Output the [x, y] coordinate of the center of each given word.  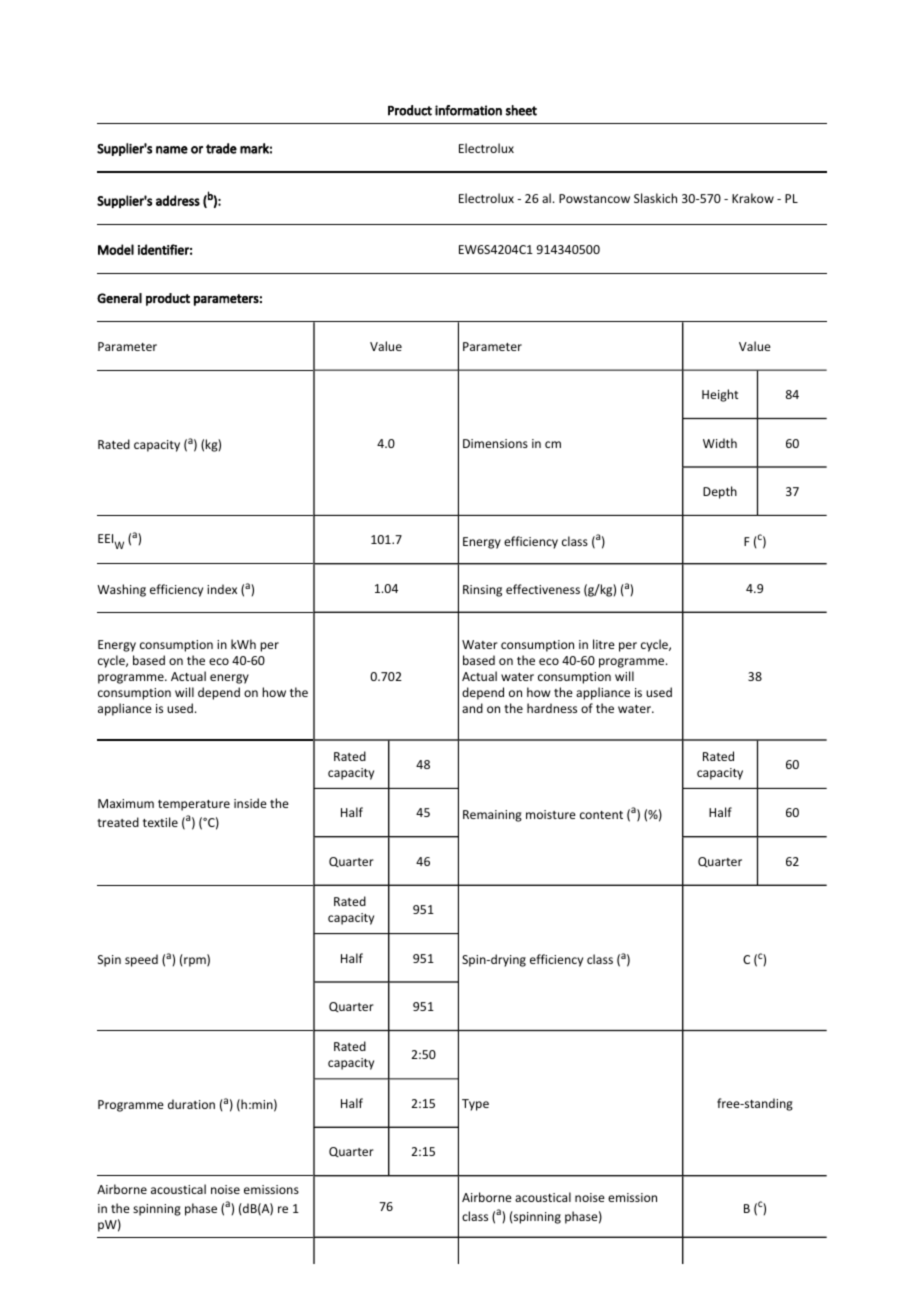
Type [475, 1105]
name [172, 150]
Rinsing [482, 591]
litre [604, 644]
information [468, 110]
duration [191, 1104]
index [222, 589]
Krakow [753, 198]
